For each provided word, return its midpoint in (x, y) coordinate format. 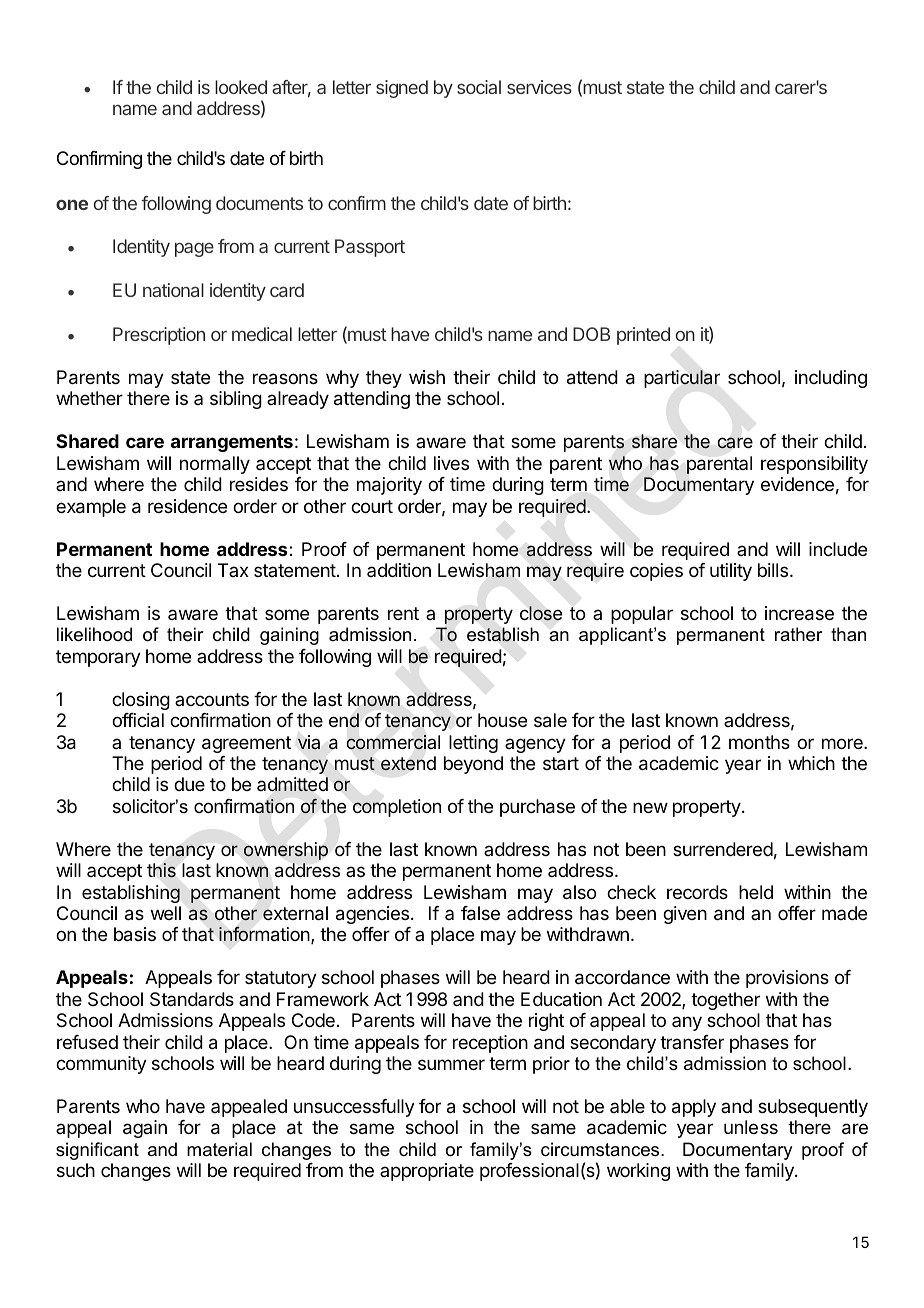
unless (751, 1127)
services (539, 87)
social (479, 87)
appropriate (427, 1172)
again (145, 1129)
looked (241, 87)
